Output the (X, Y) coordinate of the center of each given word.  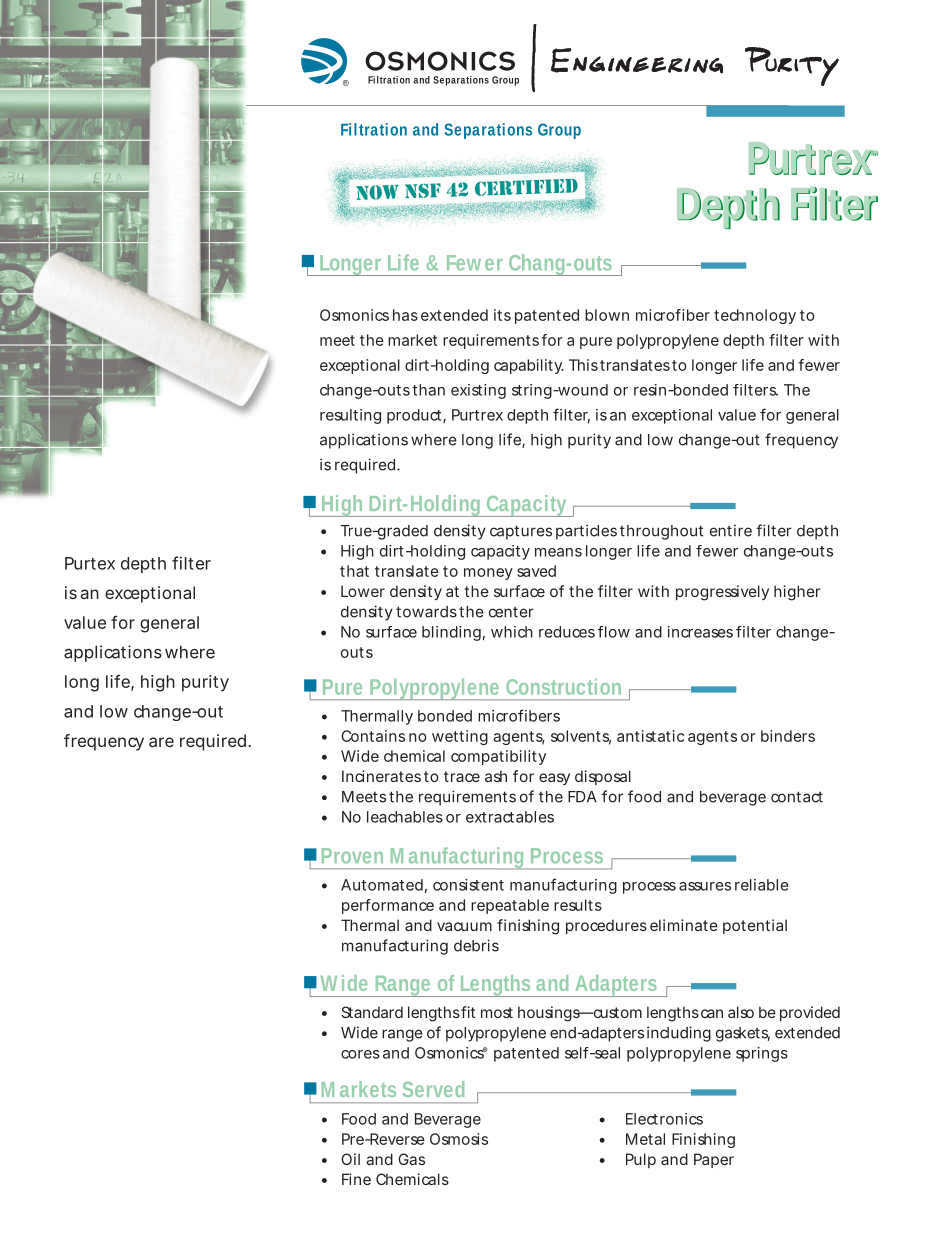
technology (755, 316)
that (354, 571)
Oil (350, 1159)
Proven (352, 856)
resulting (350, 416)
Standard (372, 1012)
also (741, 1012)
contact (797, 797)
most (497, 1012)
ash (496, 776)
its (502, 315)
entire (731, 530)
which (512, 632)
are (161, 742)
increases (700, 632)
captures (521, 532)
